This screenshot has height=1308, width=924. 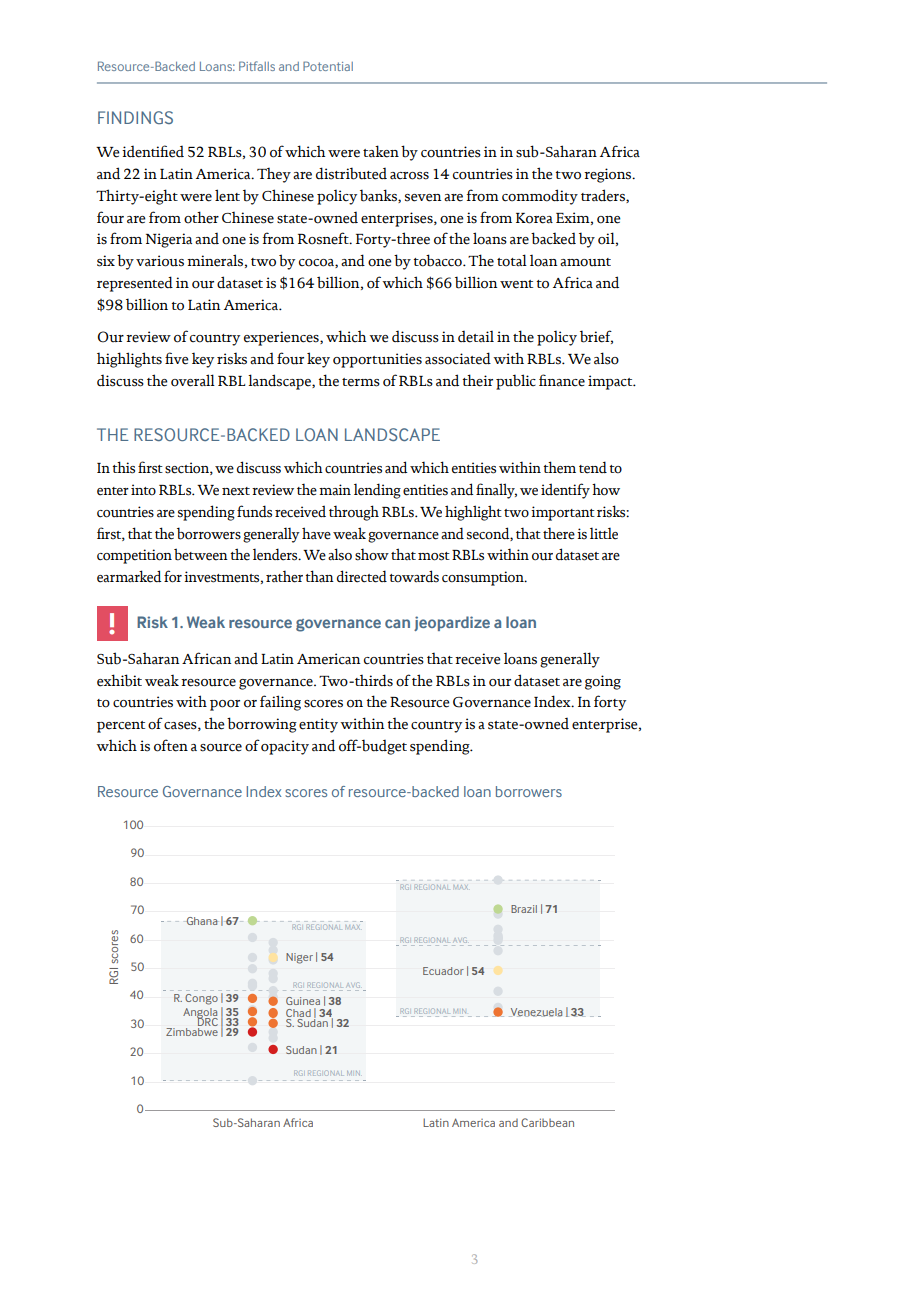 What do you see at coordinates (318, 725) in the screenshot?
I see `entity` at bounding box center [318, 725].
